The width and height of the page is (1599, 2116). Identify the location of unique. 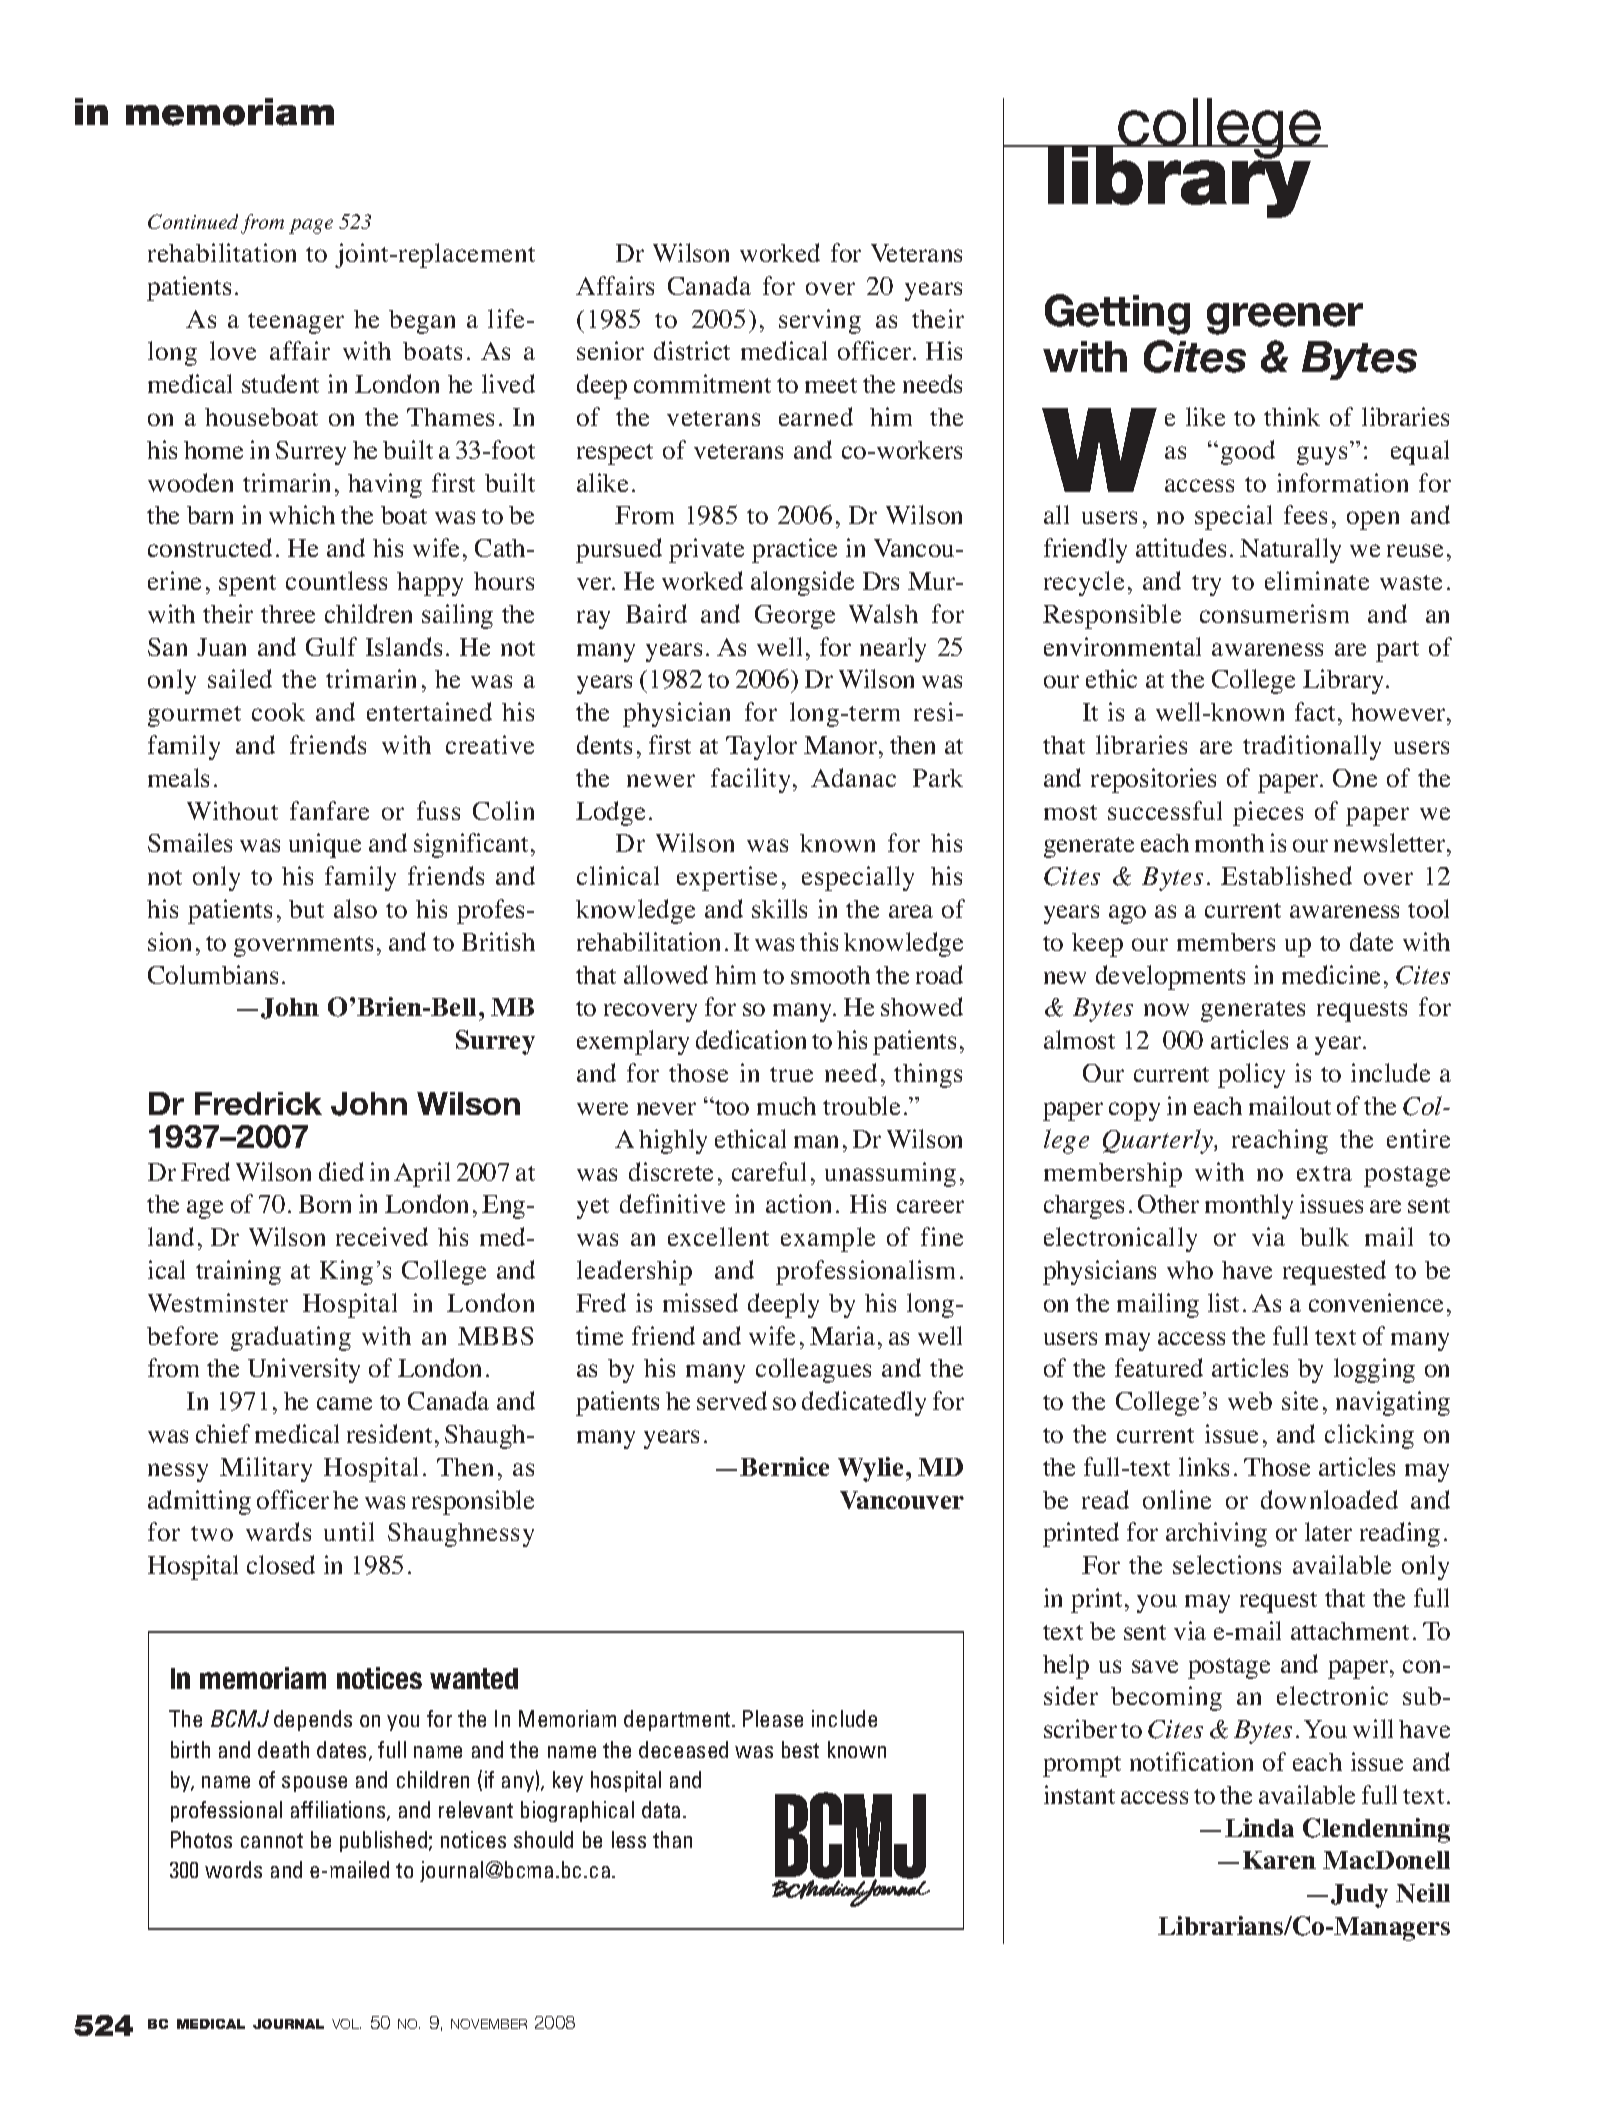
(325, 845).
